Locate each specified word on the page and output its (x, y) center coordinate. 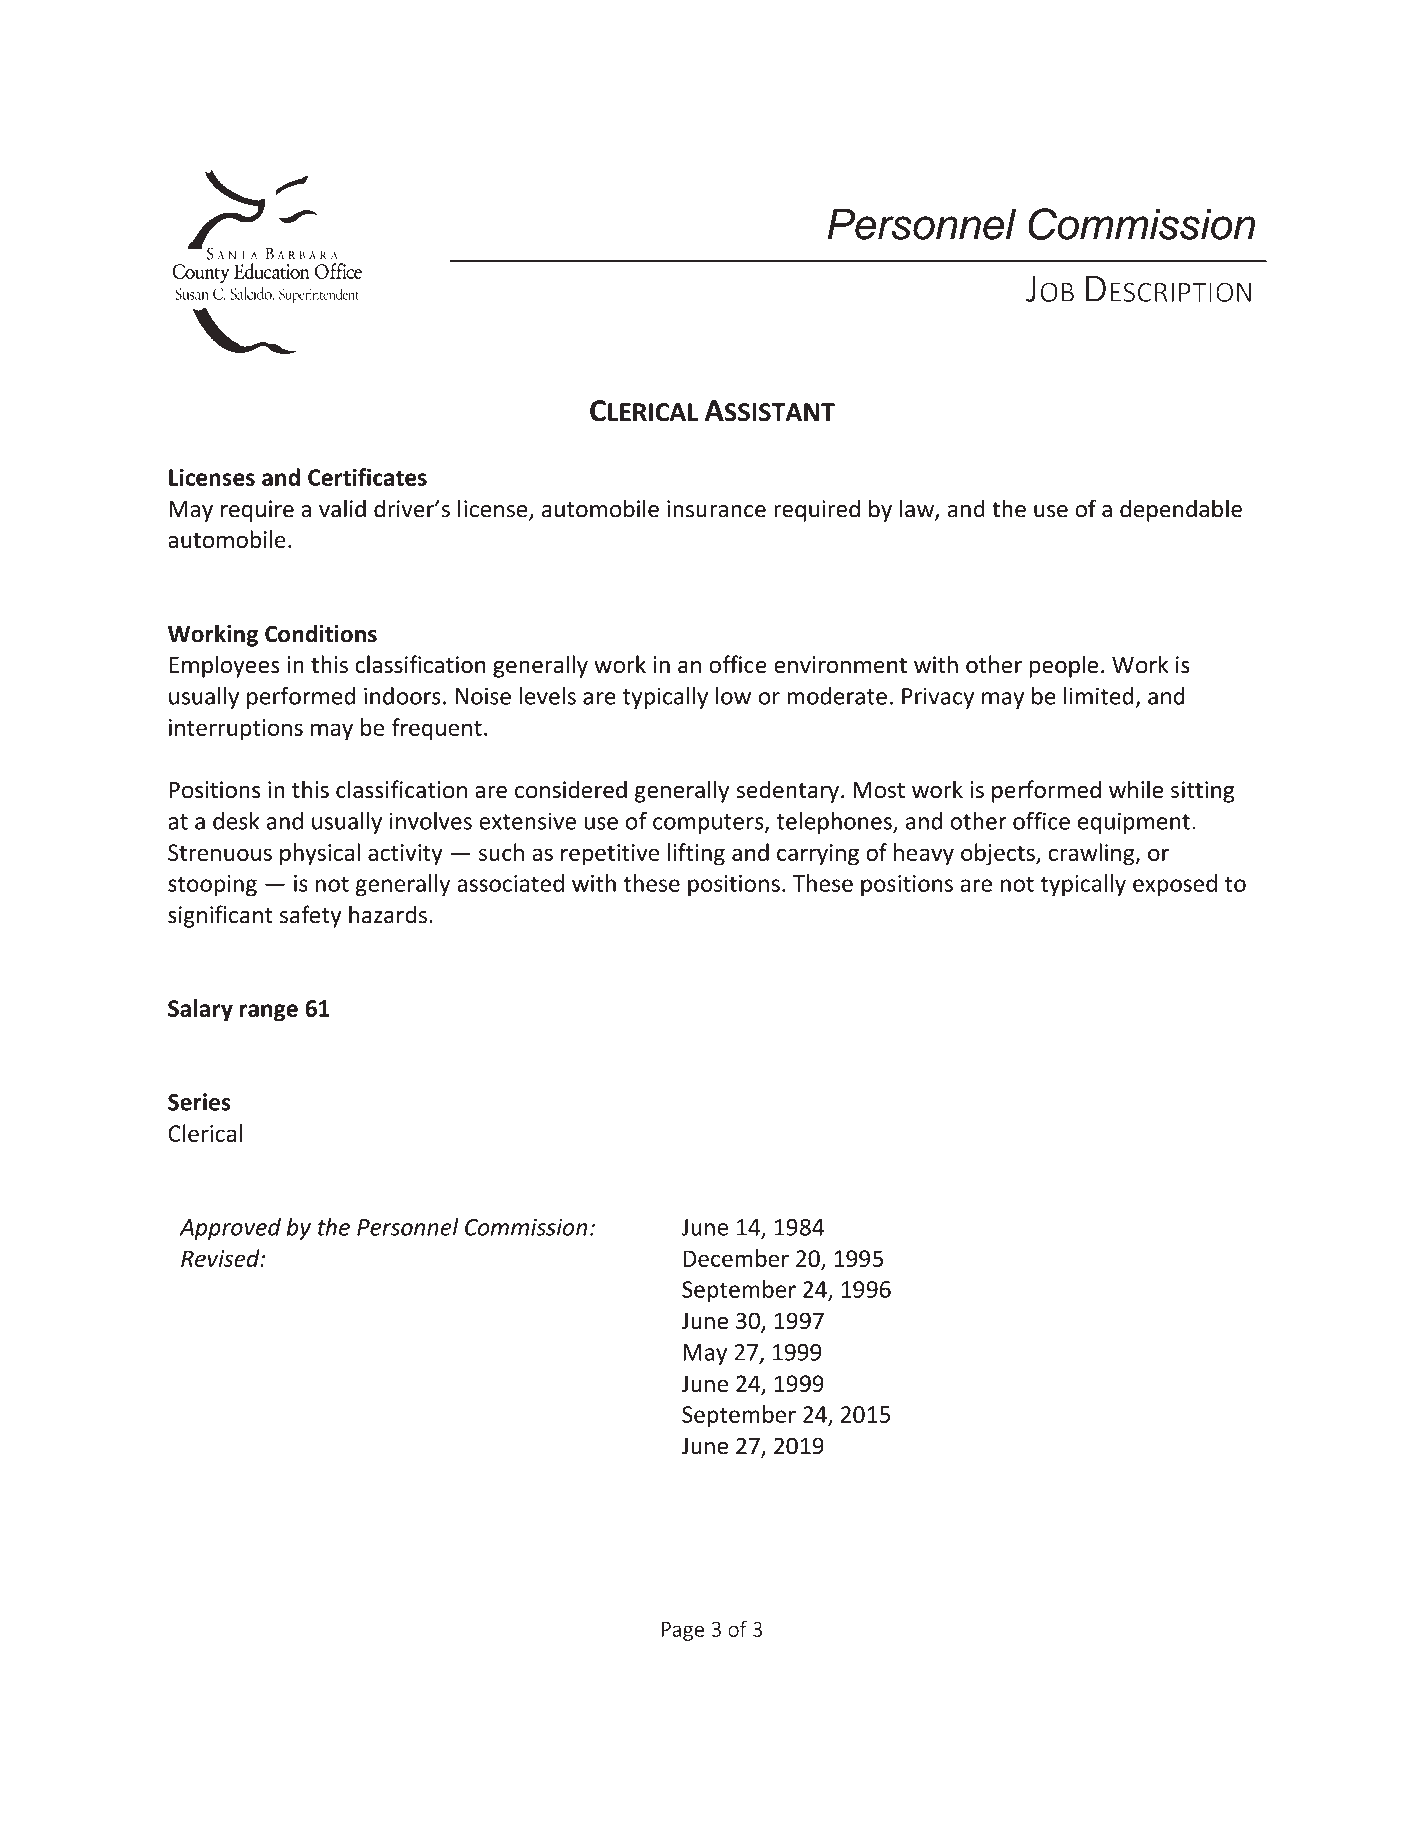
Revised (221, 1258)
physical (320, 854)
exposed (1175, 885)
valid (342, 508)
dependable (1181, 510)
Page (683, 1631)
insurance (716, 509)
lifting (696, 854)
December (736, 1258)
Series (199, 1102)
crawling (1093, 854)
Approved (230, 1229)
